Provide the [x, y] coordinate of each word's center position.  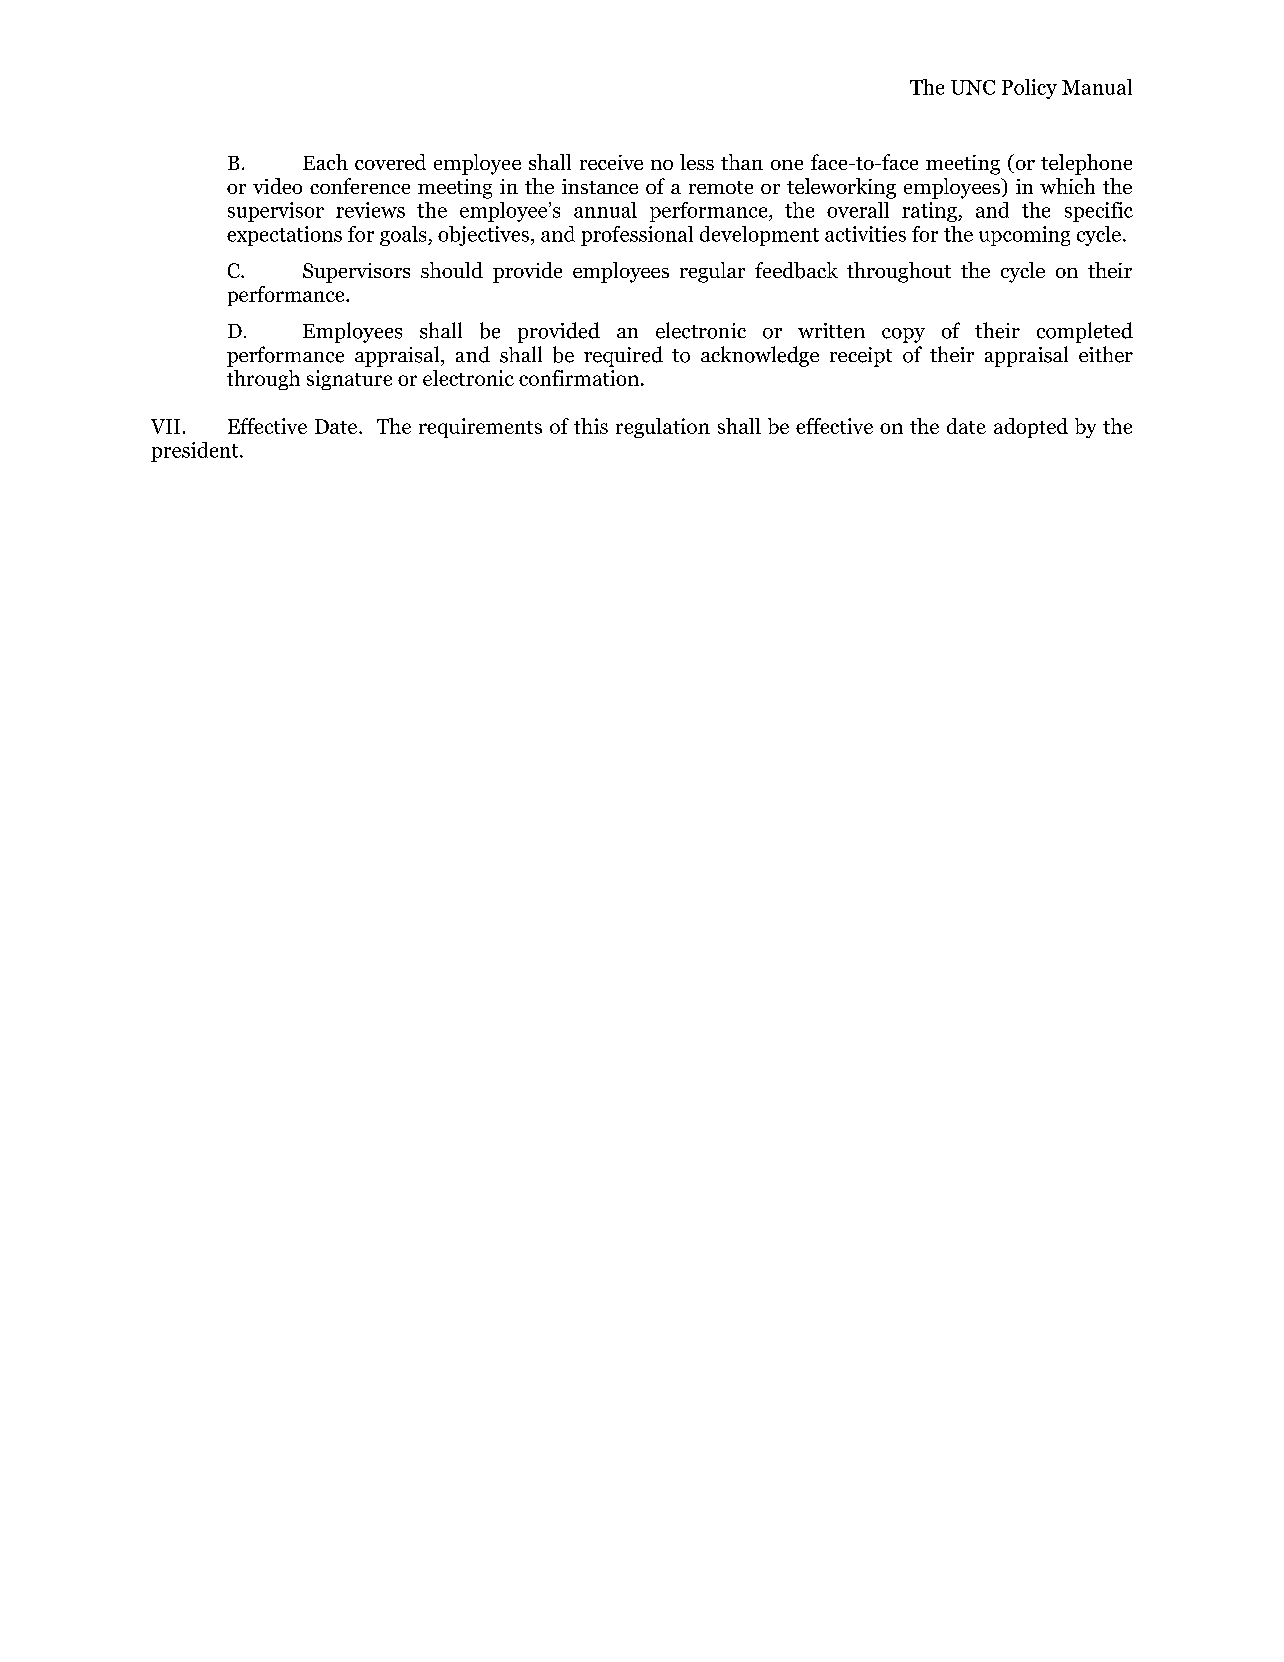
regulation [663, 428]
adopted [1031, 428]
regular [712, 272]
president [196, 452]
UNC [973, 87]
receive [611, 162]
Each [325, 162]
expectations [284, 236]
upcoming [1024, 236]
